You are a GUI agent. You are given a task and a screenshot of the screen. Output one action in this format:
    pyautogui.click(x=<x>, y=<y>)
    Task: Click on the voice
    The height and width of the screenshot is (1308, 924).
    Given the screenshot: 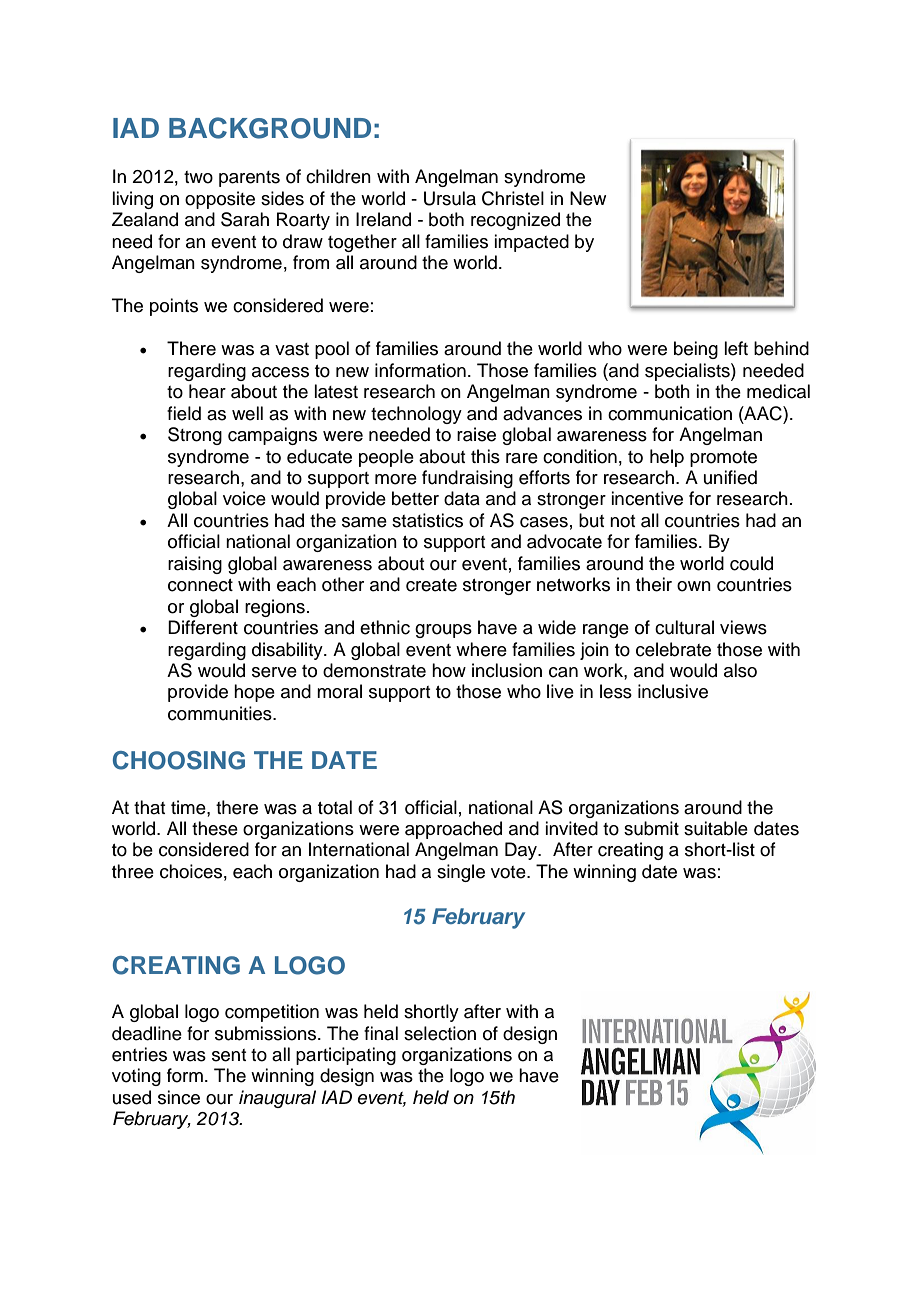 What is the action you would take?
    pyautogui.click(x=244, y=498)
